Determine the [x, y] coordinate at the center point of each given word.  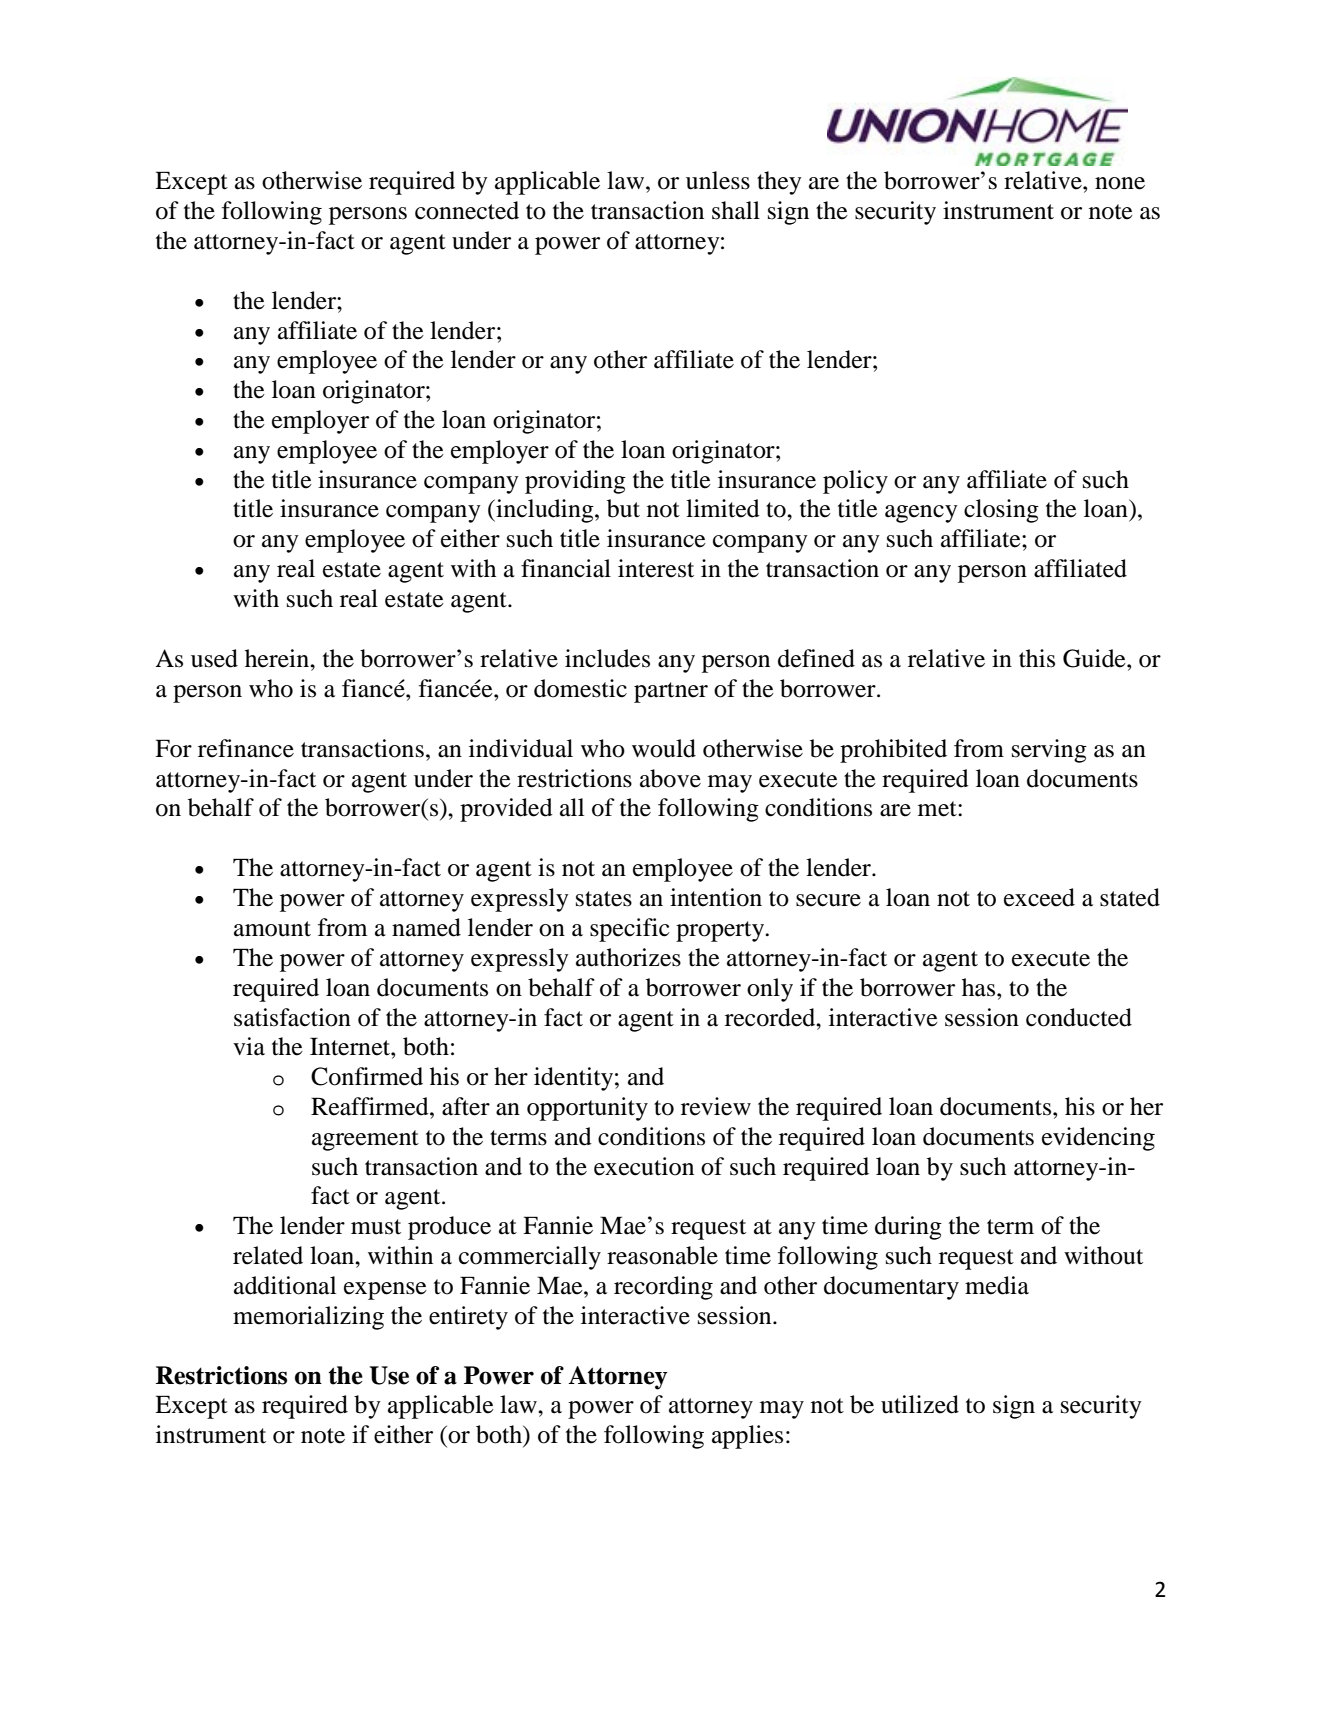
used [214, 658]
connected [467, 210]
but [623, 508]
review [716, 1106]
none [1120, 183]
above [670, 778]
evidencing [1098, 1139]
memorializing [308, 1318]
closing [1001, 511]
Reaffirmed [371, 1106]
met [938, 809]
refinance [246, 748]
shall [736, 210]
